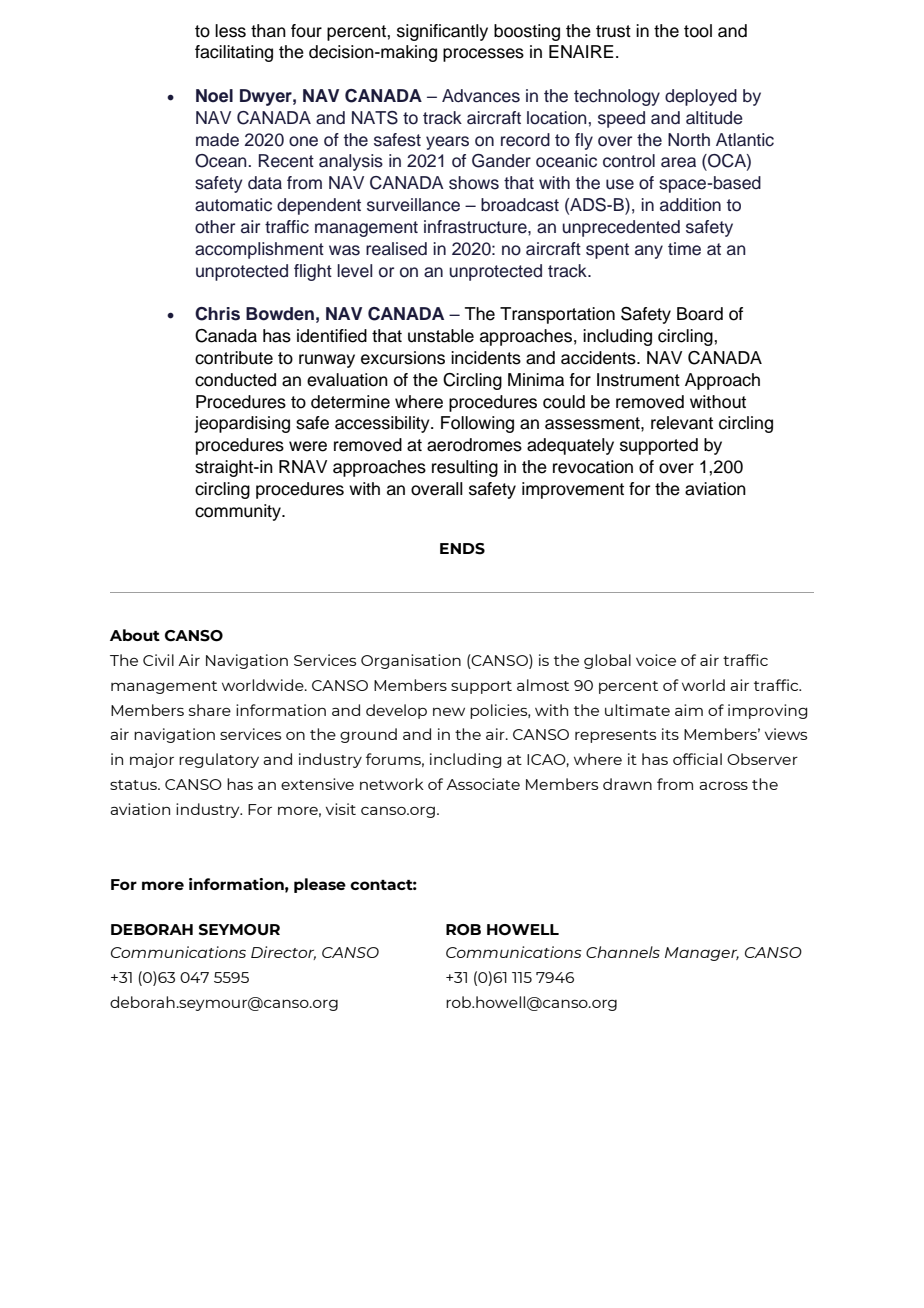  What do you see at coordinates (682, 423) in the image?
I see `relevant` at bounding box center [682, 423].
